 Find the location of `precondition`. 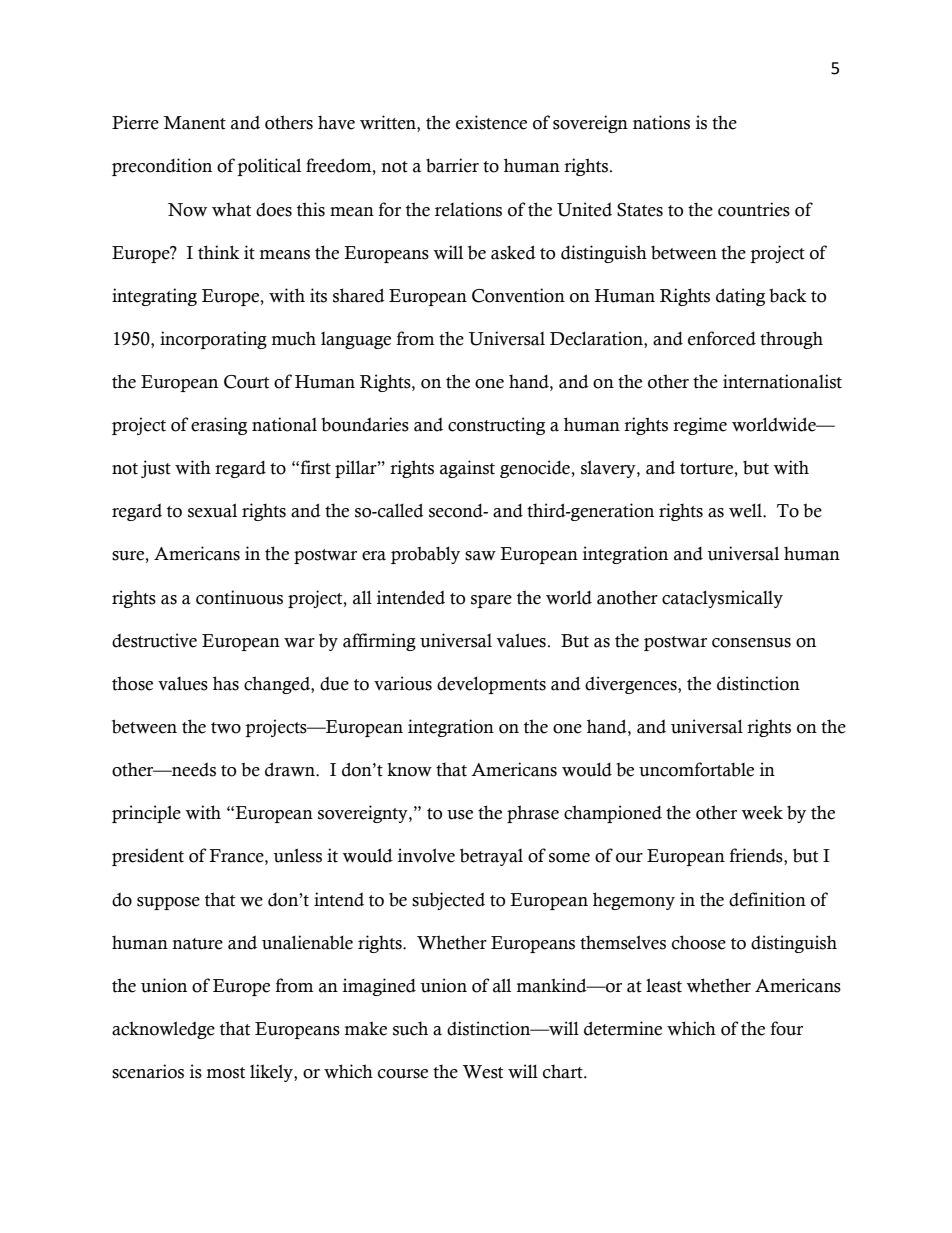

precondition is located at coordinates (162, 167).
